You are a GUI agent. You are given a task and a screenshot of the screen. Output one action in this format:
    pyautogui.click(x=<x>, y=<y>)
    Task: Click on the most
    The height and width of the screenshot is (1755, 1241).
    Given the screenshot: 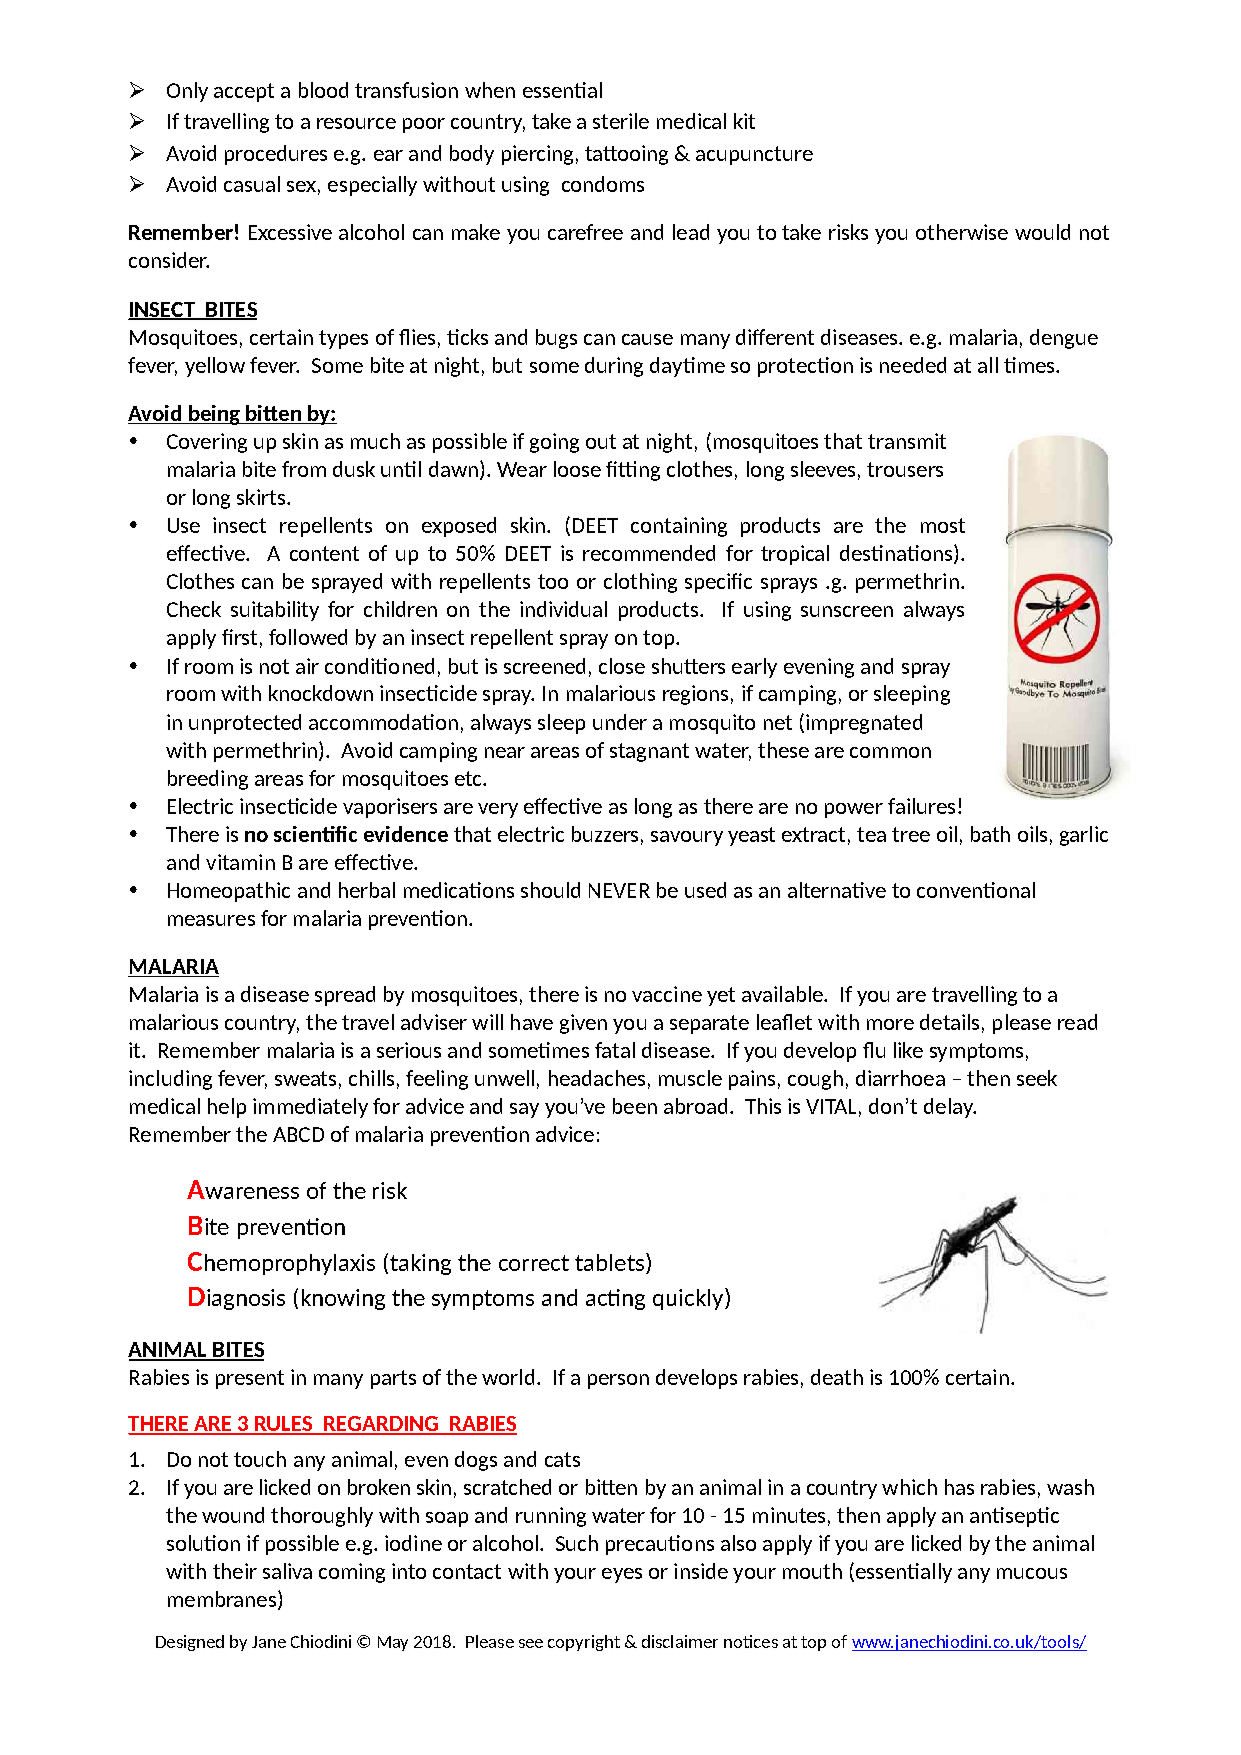 What is the action you would take?
    pyautogui.click(x=943, y=525)
